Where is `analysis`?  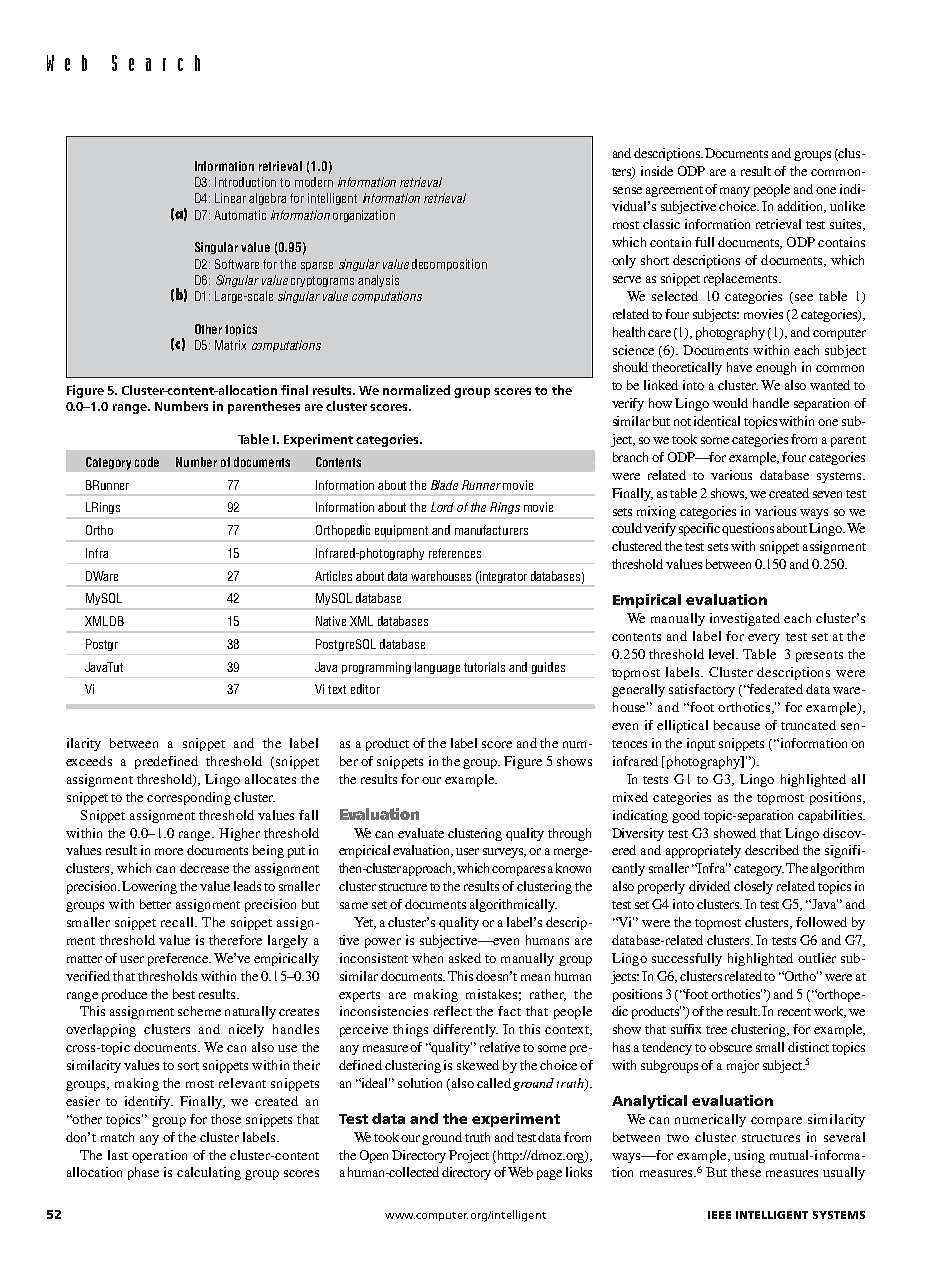
analysis is located at coordinates (378, 281).
